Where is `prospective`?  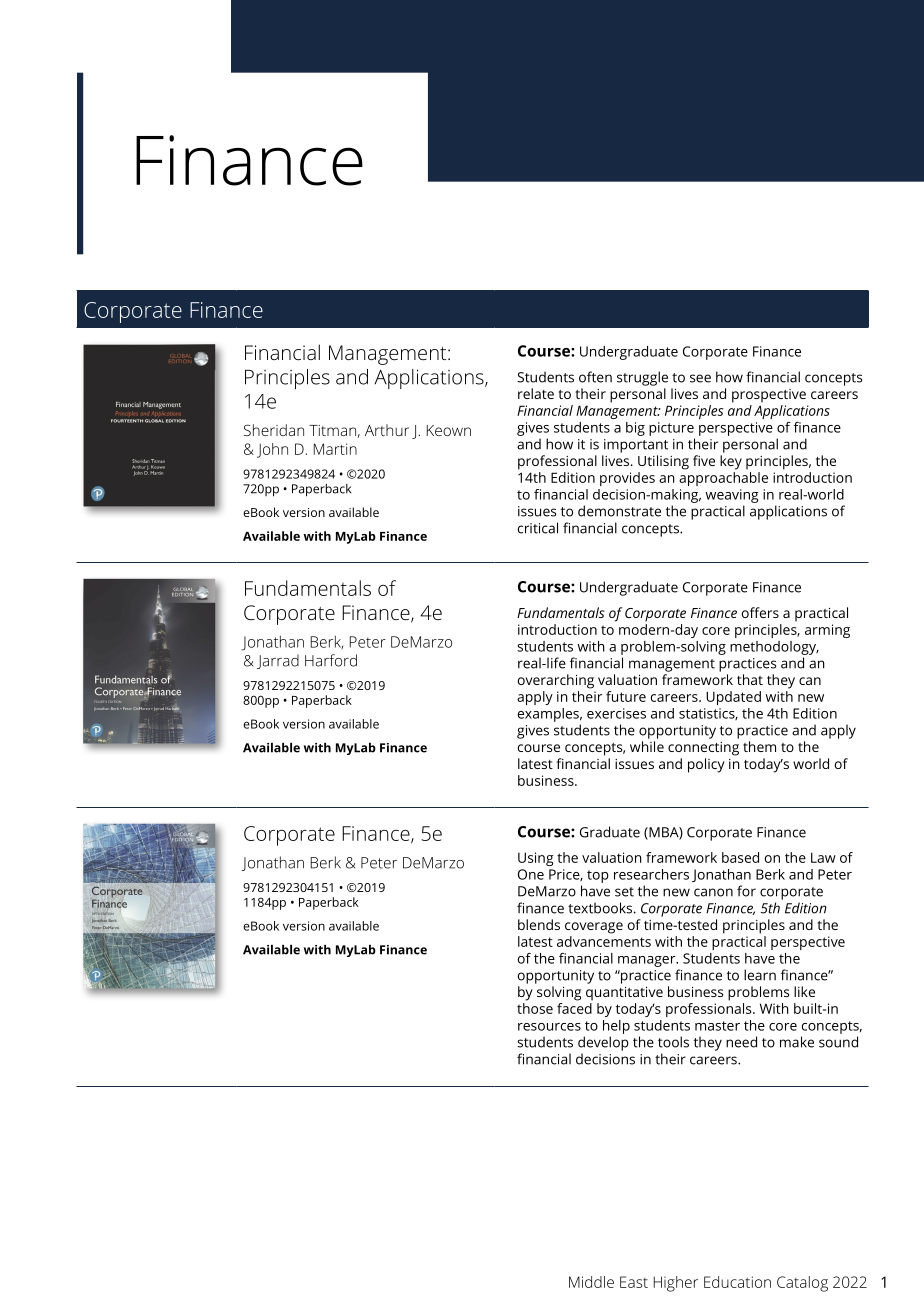 prospective is located at coordinates (769, 396).
